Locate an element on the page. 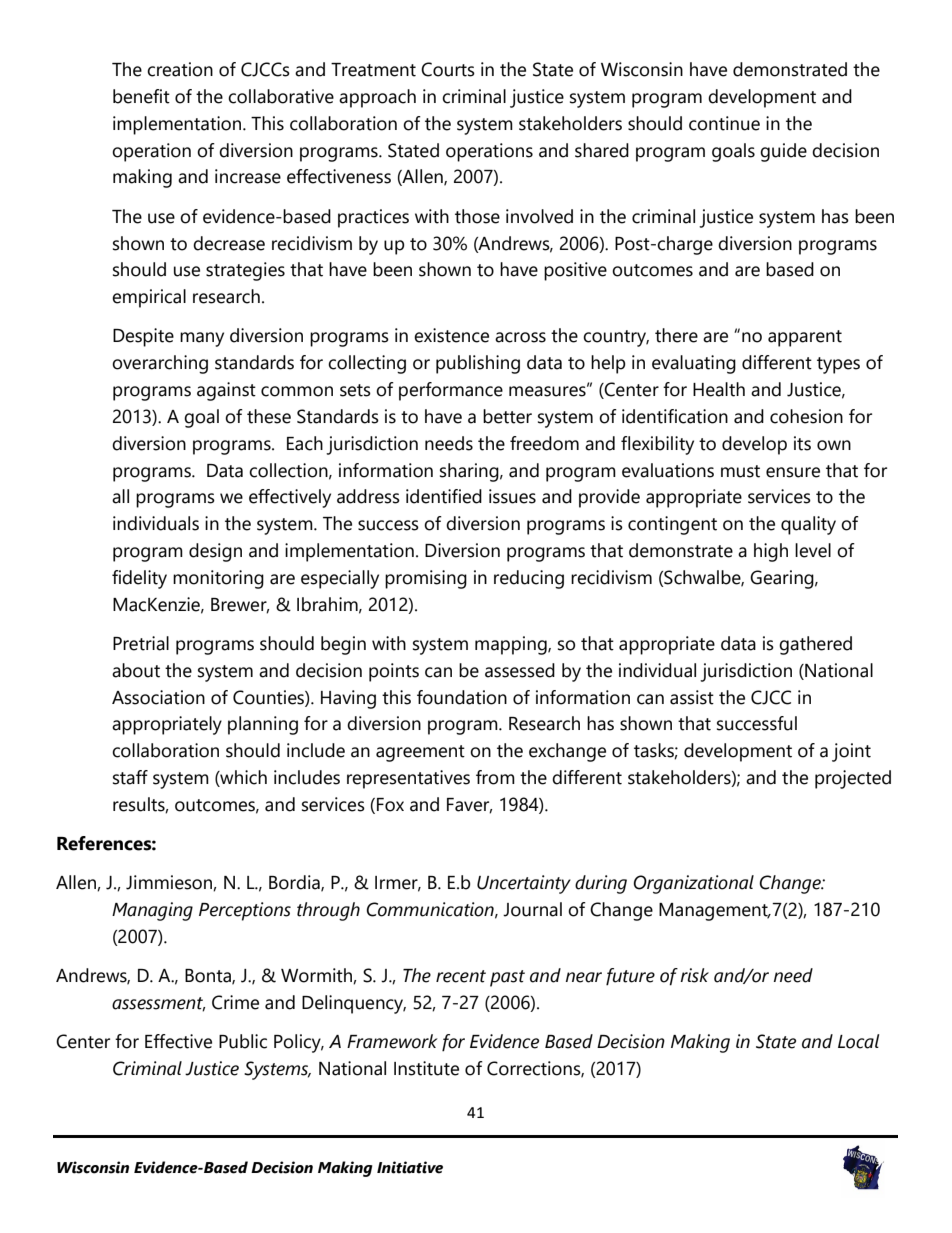 The image size is (952, 1233). Courts is located at coordinates (448, 69).
